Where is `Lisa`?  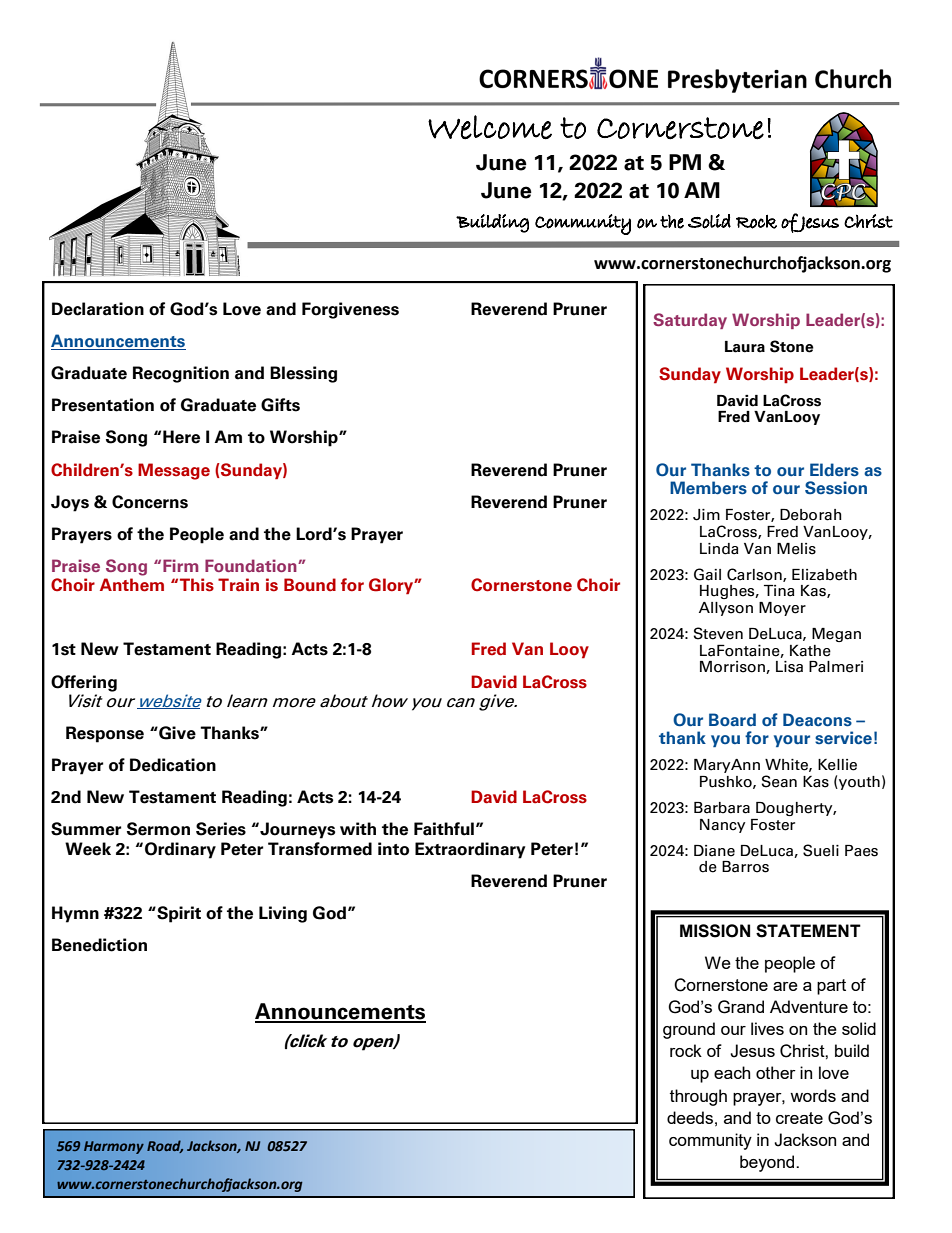 Lisa is located at coordinates (789, 667).
